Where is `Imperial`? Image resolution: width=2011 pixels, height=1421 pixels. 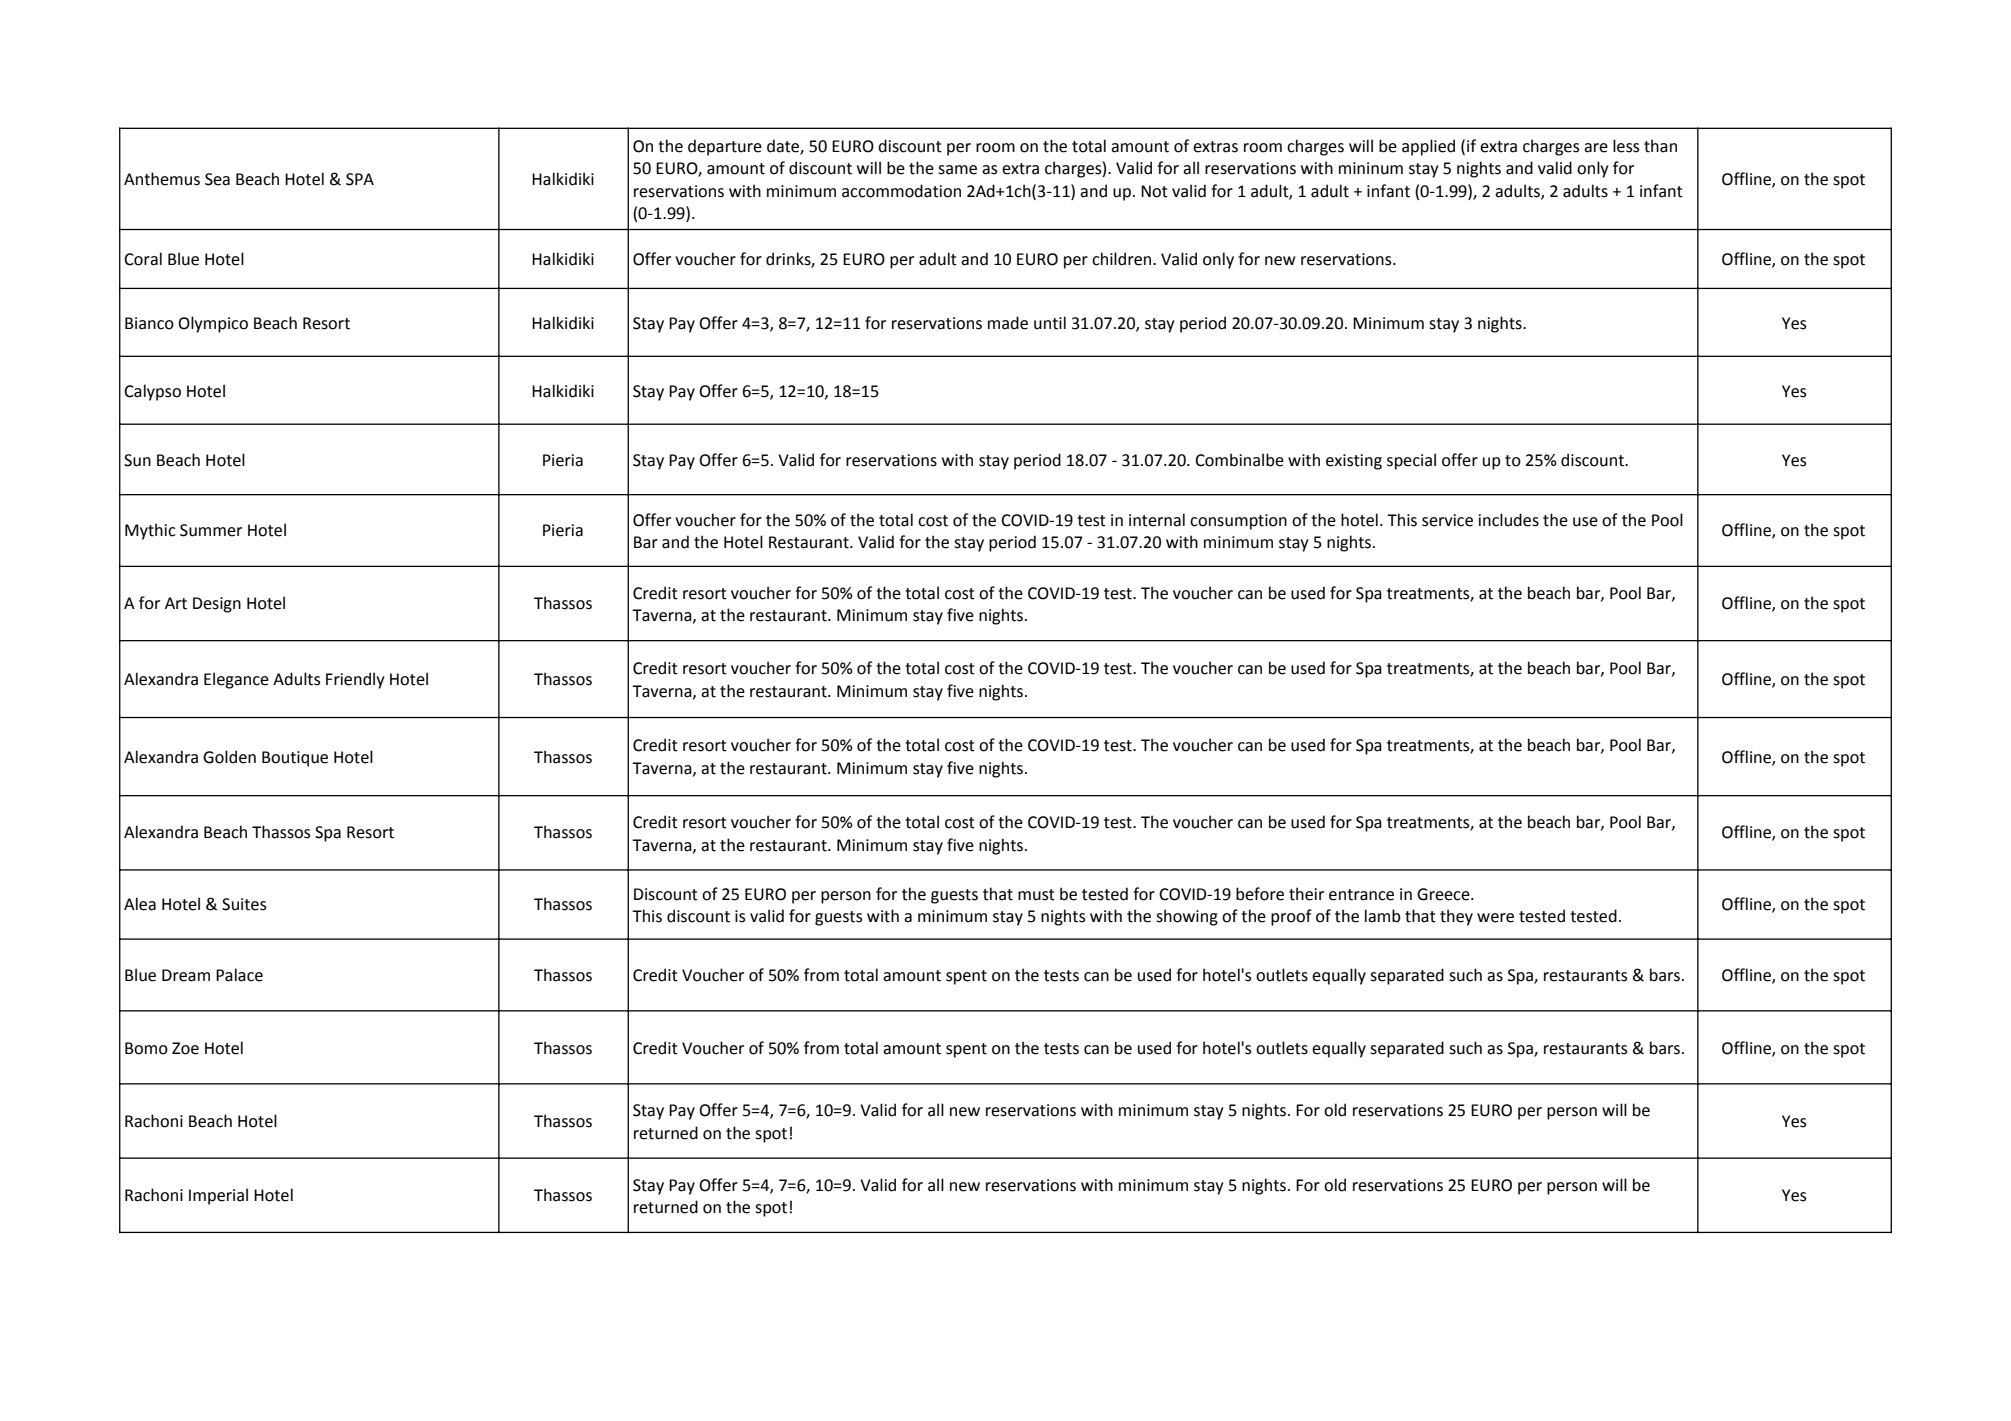 Imperial is located at coordinates (218, 1196).
